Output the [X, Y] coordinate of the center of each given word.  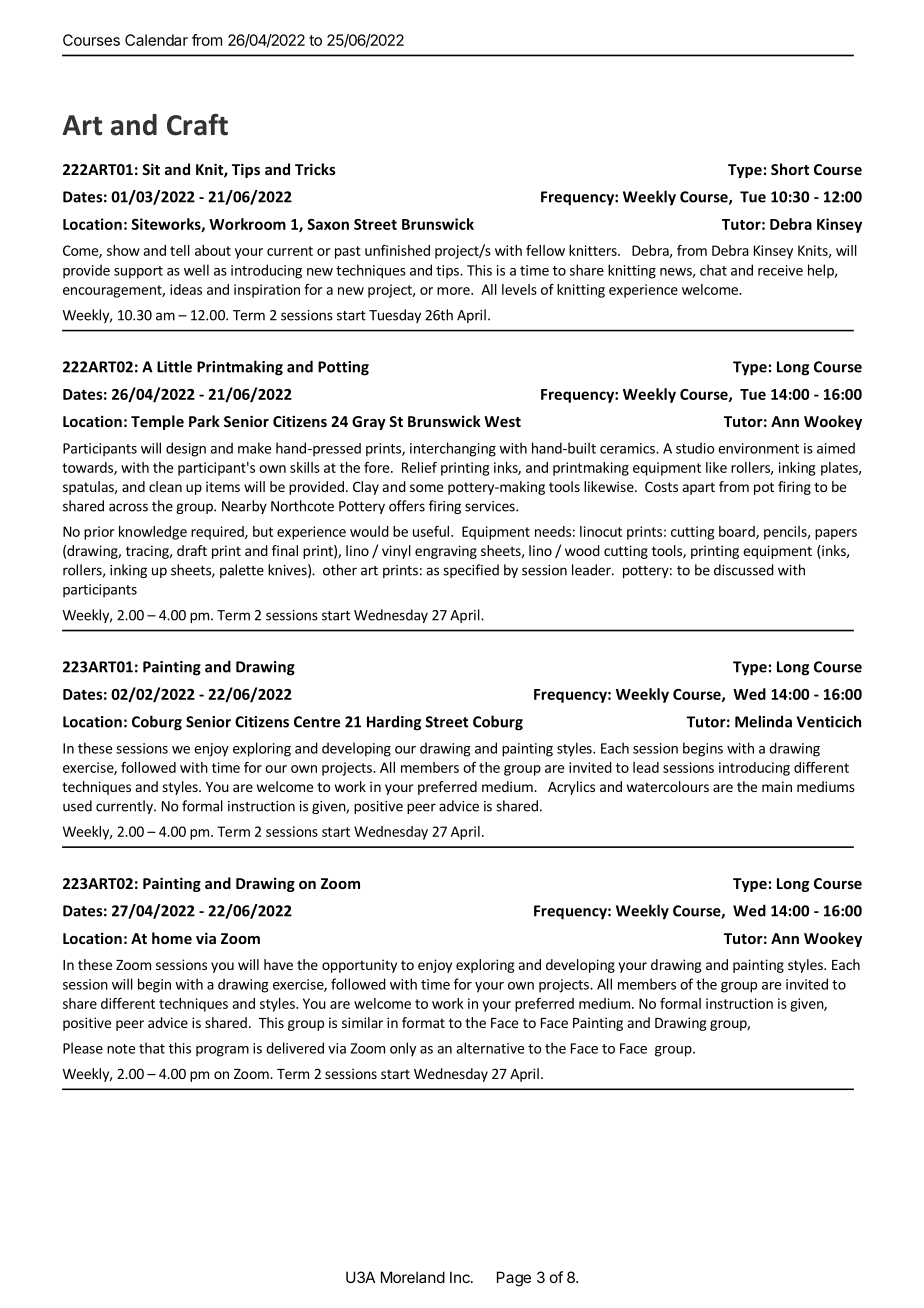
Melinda [763, 721]
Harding [394, 723]
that [152, 1048]
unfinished [397, 250]
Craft [197, 125]
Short [790, 169]
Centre [317, 722]
